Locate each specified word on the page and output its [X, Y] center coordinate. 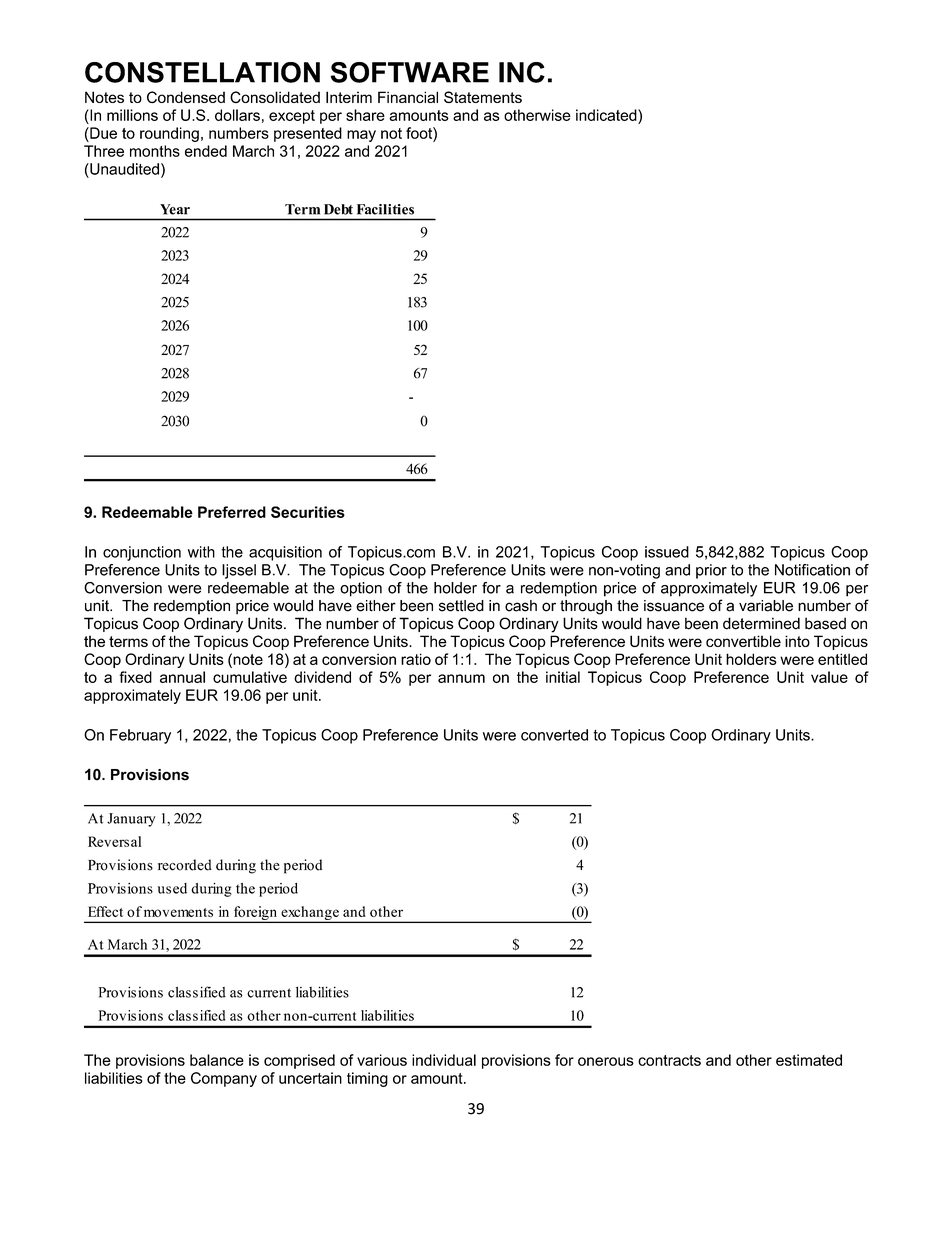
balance [217, 1060]
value [829, 677]
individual [444, 1060]
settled [461, 606]
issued [667, 552]
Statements [483, 97]
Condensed [186, 97]
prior [711, 571]
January [131, 820]
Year [175, 209]
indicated [607, 115]
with [201, 552]
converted [554, 735]
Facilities [385, 209]
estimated [809, 1060]
